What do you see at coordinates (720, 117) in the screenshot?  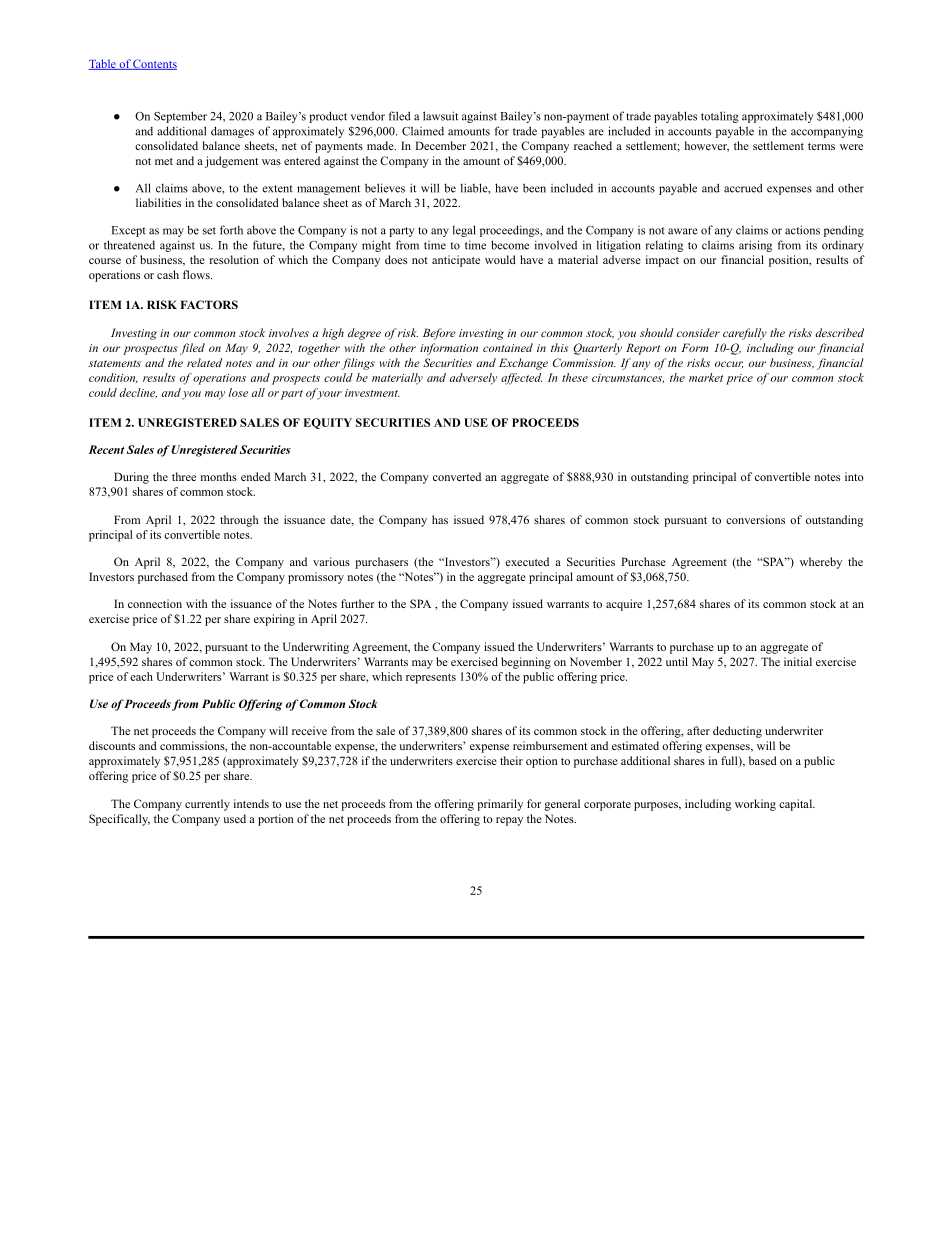 I see `totaling` at bounding box center [720, 117].
